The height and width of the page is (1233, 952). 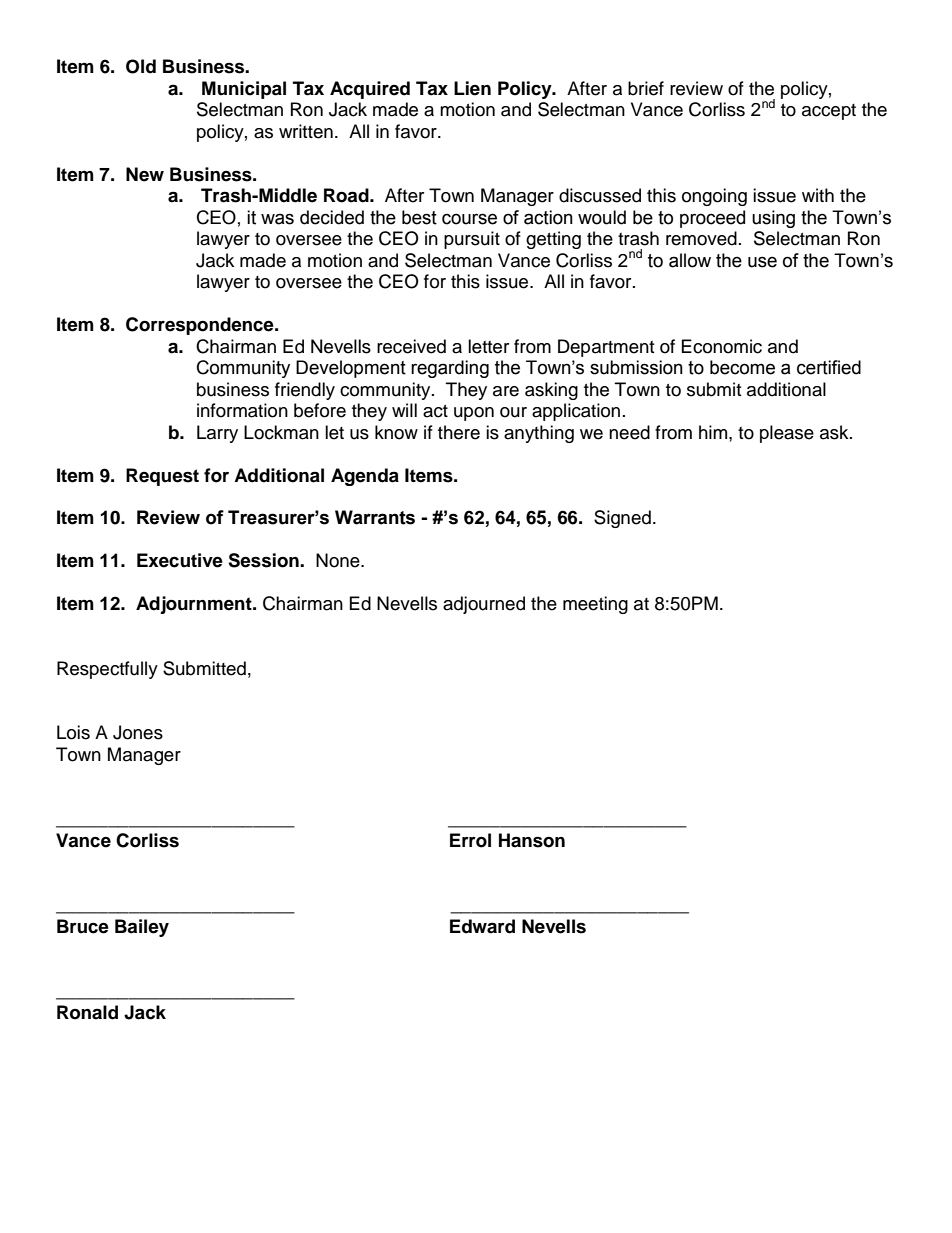 What do you see at coordinates (532, 840) in the page?
I see `Hanson` at bounding box center [532, 840].
